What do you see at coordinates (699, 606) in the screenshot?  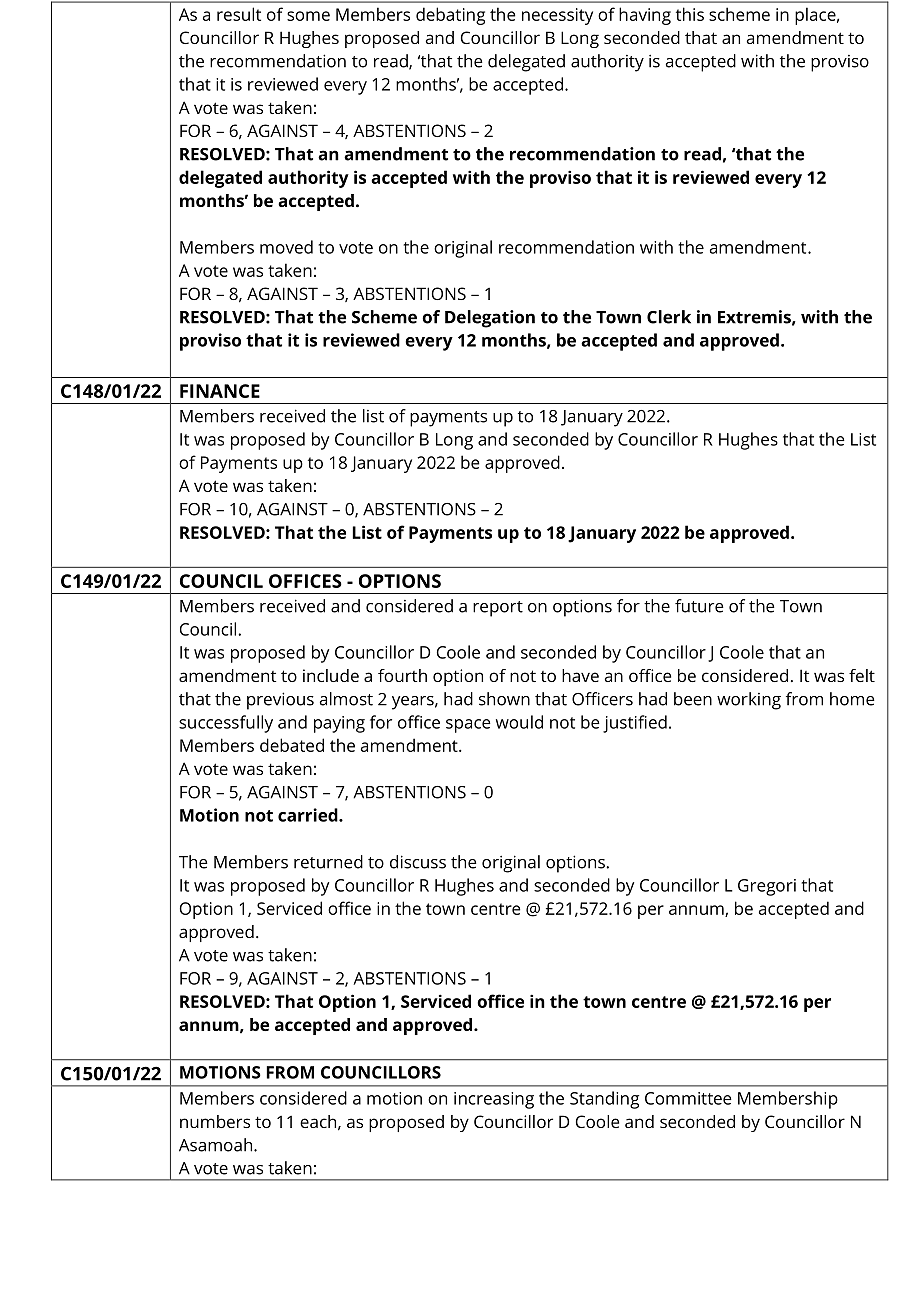 I see `future` at bounding box center [699, 606].
